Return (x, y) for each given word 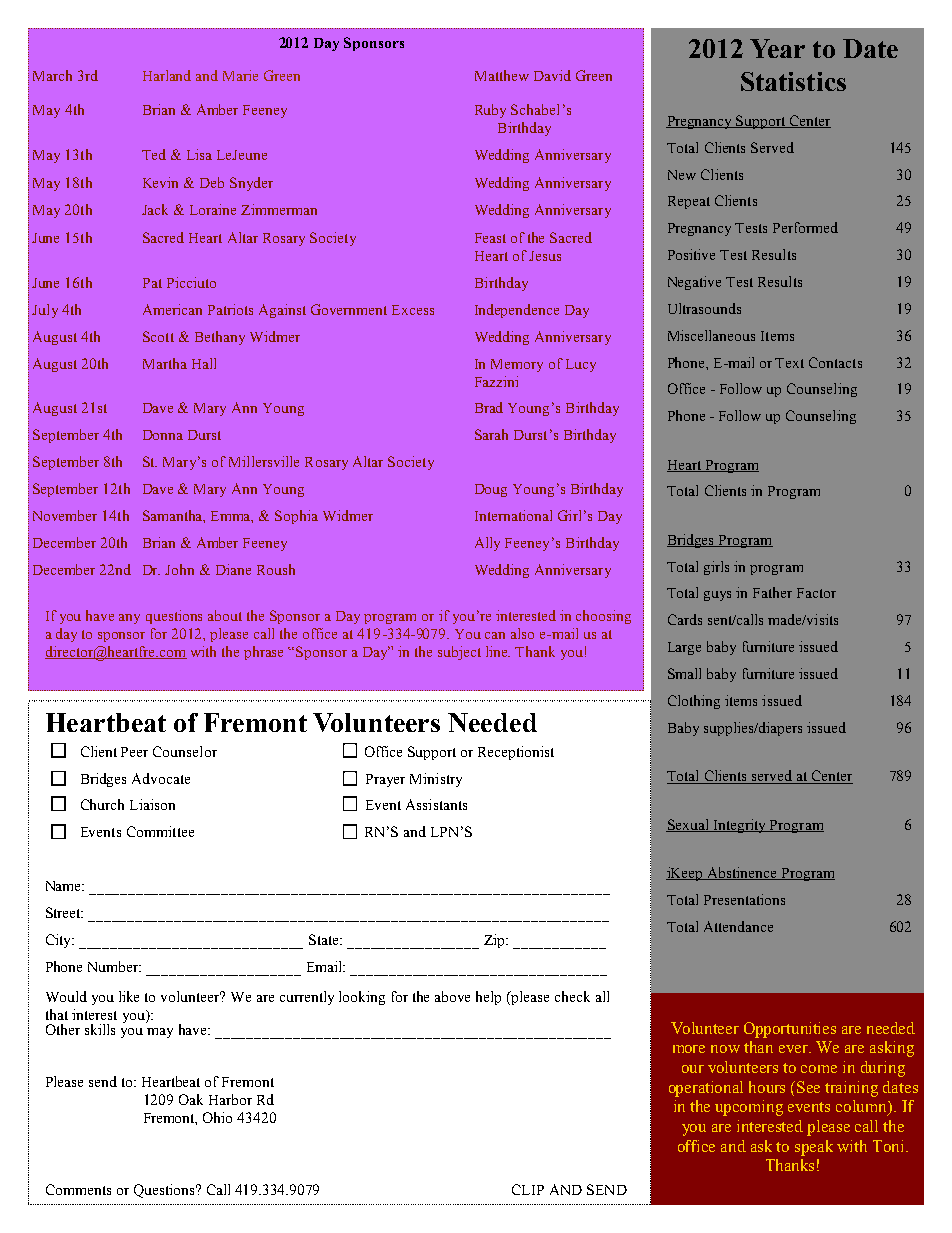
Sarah (491, 434)
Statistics (793, 81)
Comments (78, 1189)
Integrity (740, 826)
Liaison (152, 804)
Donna (163, 435)
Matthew (502, 75)
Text (789, 363)
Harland (167, 75)
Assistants (436, 804)
